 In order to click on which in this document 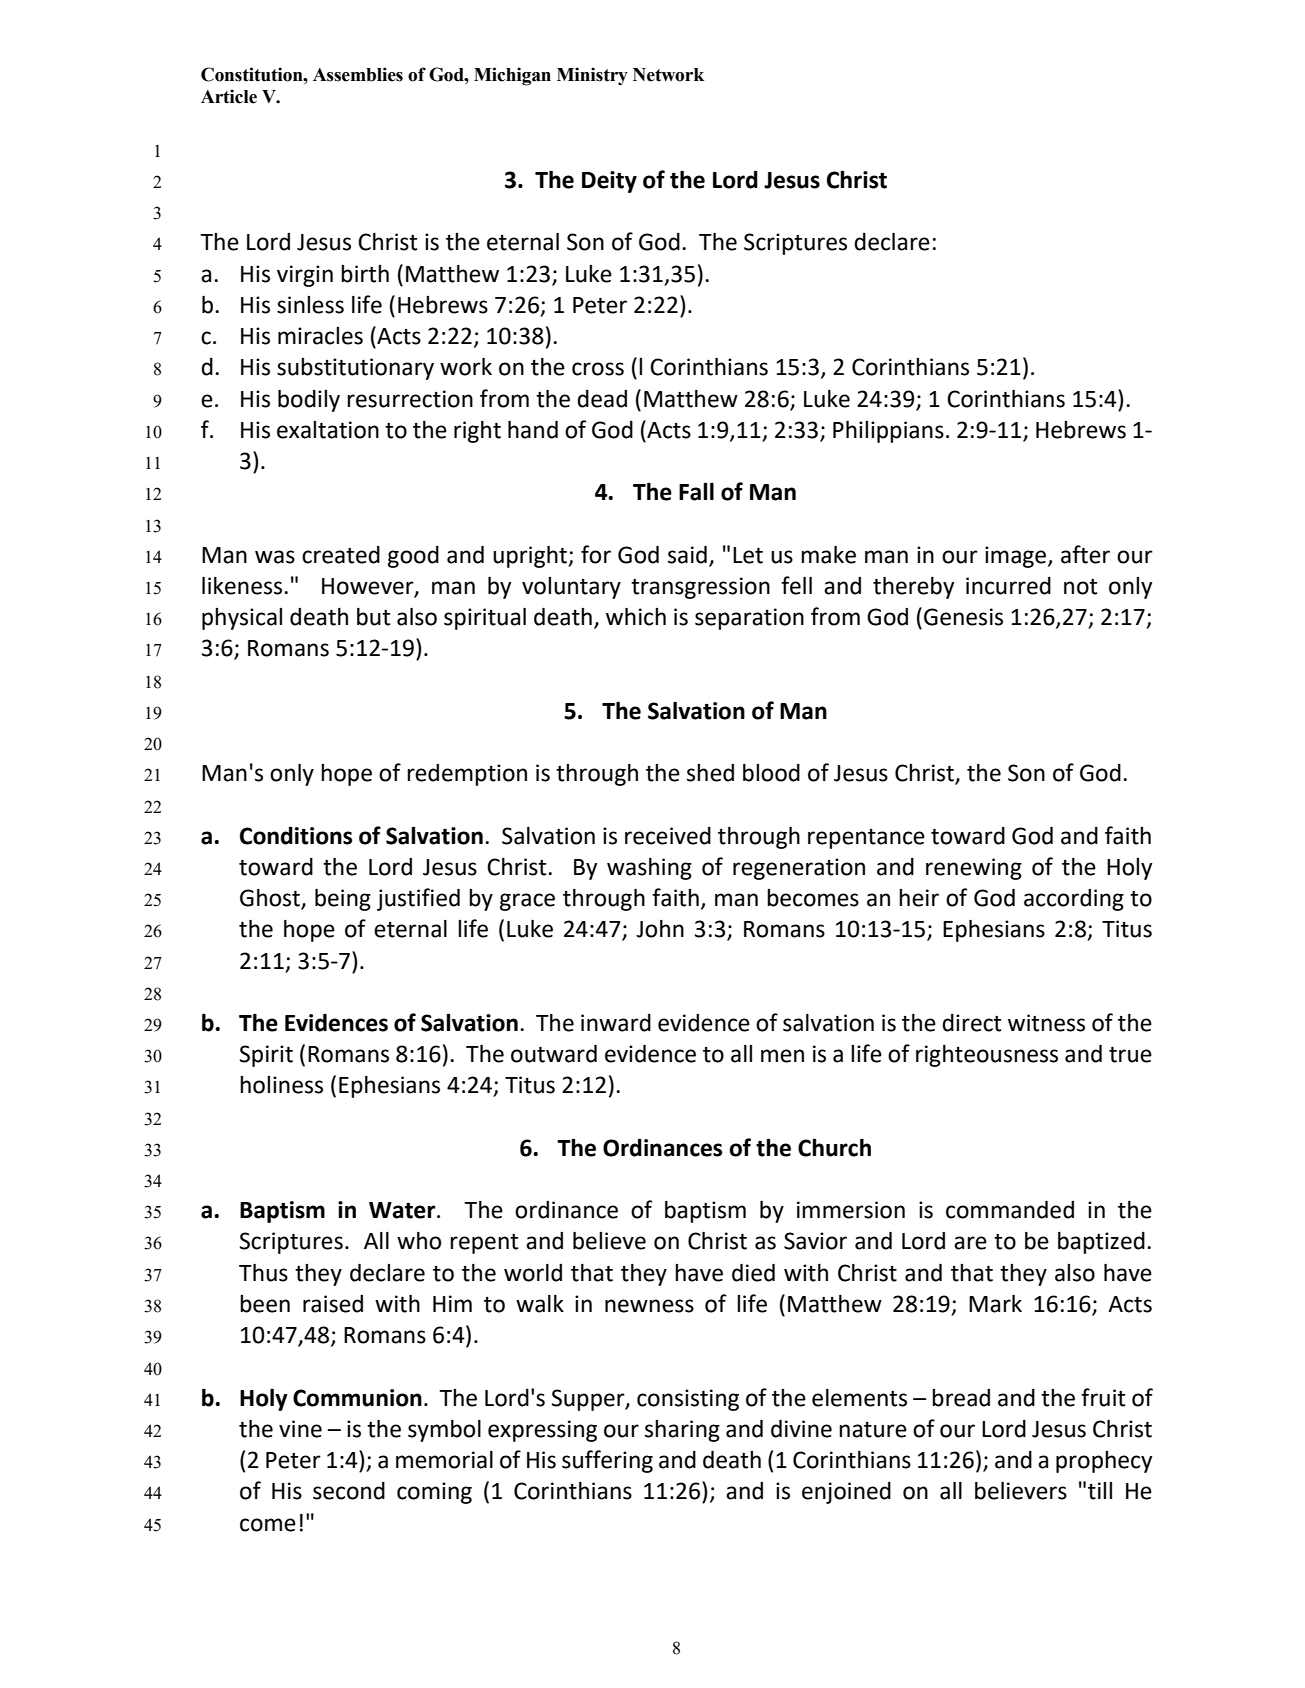, I will do `click(636, 617)`.
